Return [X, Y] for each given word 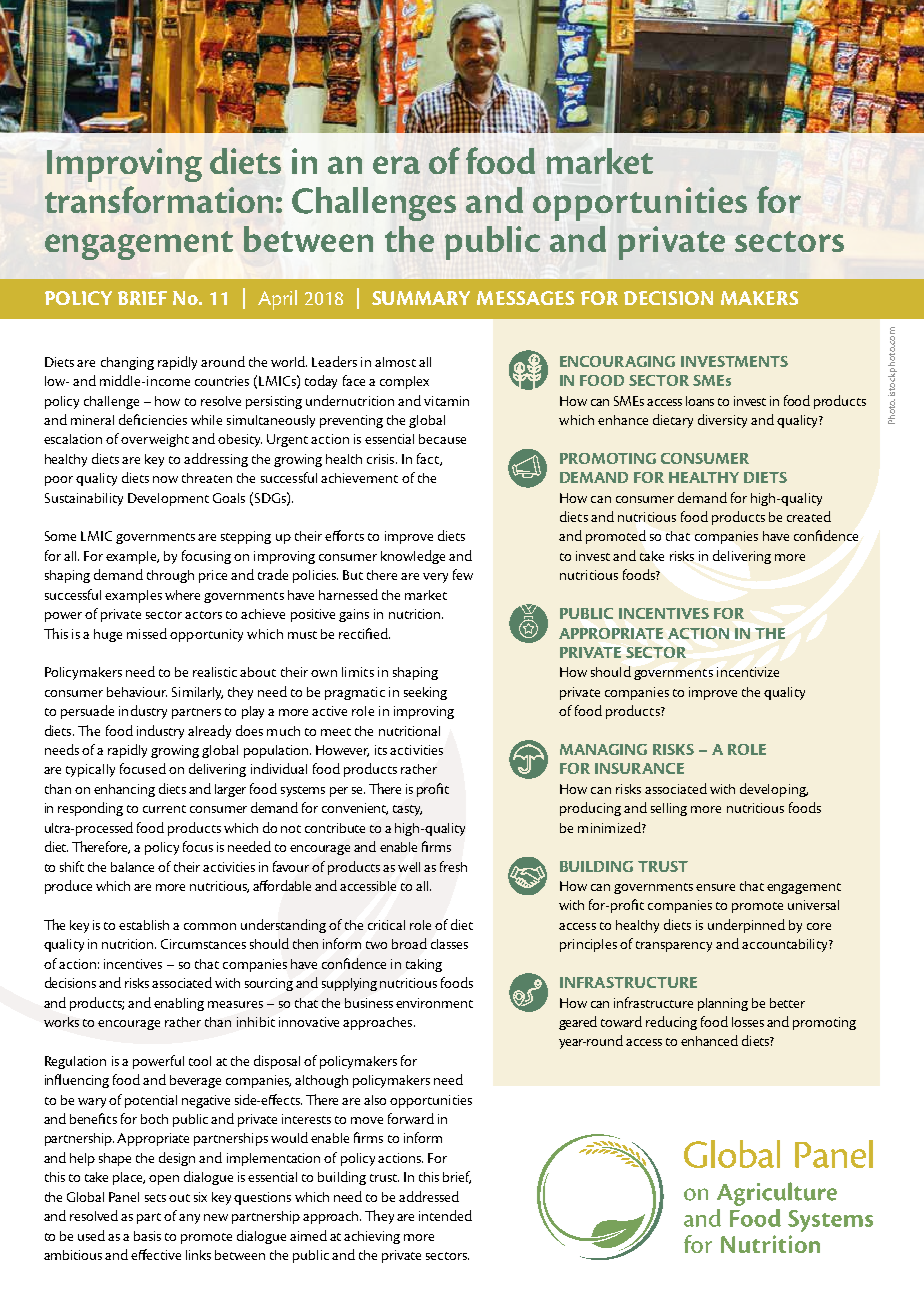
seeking [425, 693]
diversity [722, 421]
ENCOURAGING [617, 361]
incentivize [748, 672]
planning [723, 1004]
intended [445, 1215]
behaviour [137, 692]
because [442, 439]
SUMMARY [421, 298]
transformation [159, 199]
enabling [179, 1004]
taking [424, 965]
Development [168, 499]
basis [147, 1236]
